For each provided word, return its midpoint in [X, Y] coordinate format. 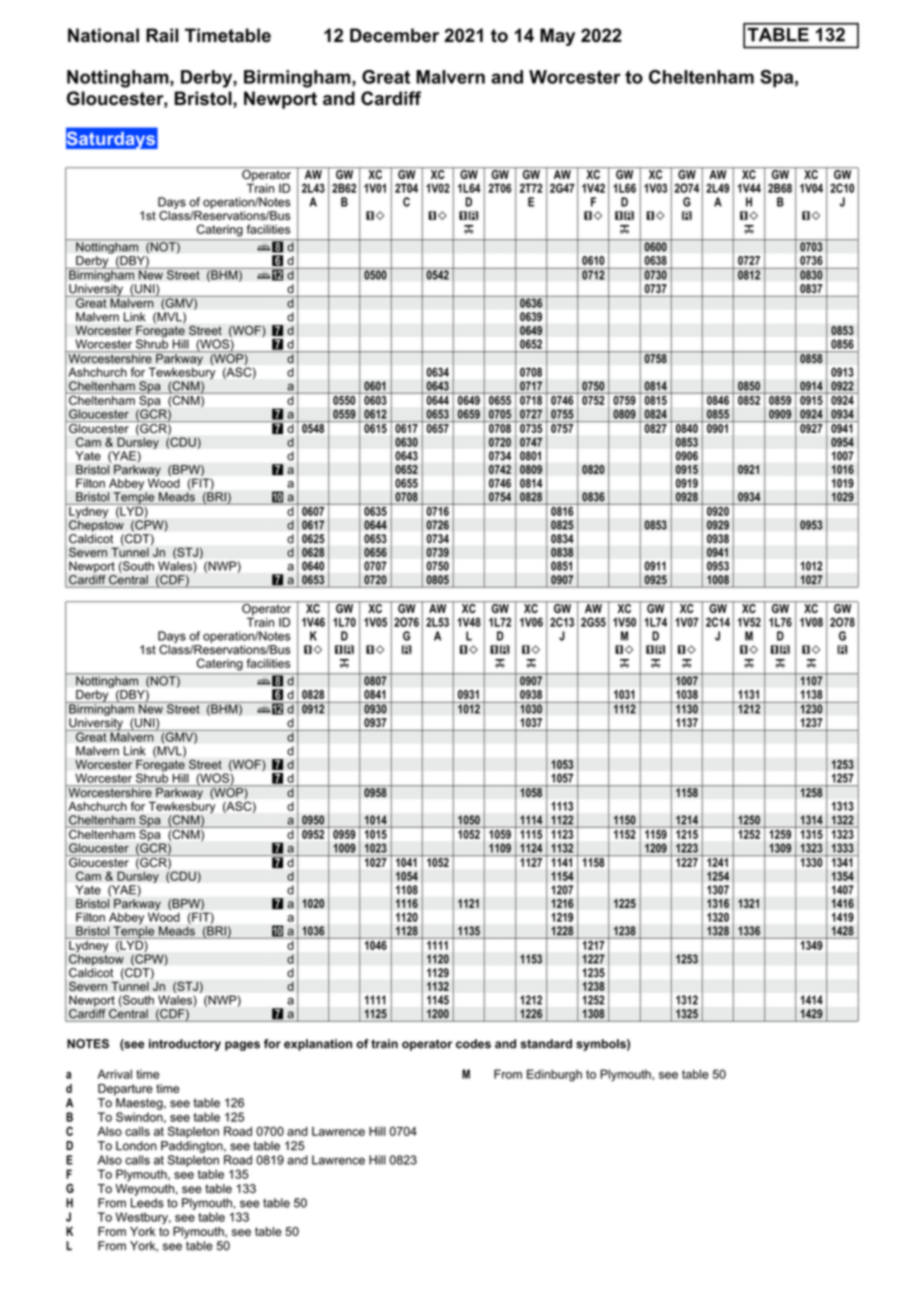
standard [546, 1044]
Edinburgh [554, 1075]
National [103, 35]
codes [473, 1044]
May [557, 37]
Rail [162, 35]
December [394, 35]
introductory [185, 1045]
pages [242, 1046]
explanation [318, 1045]
